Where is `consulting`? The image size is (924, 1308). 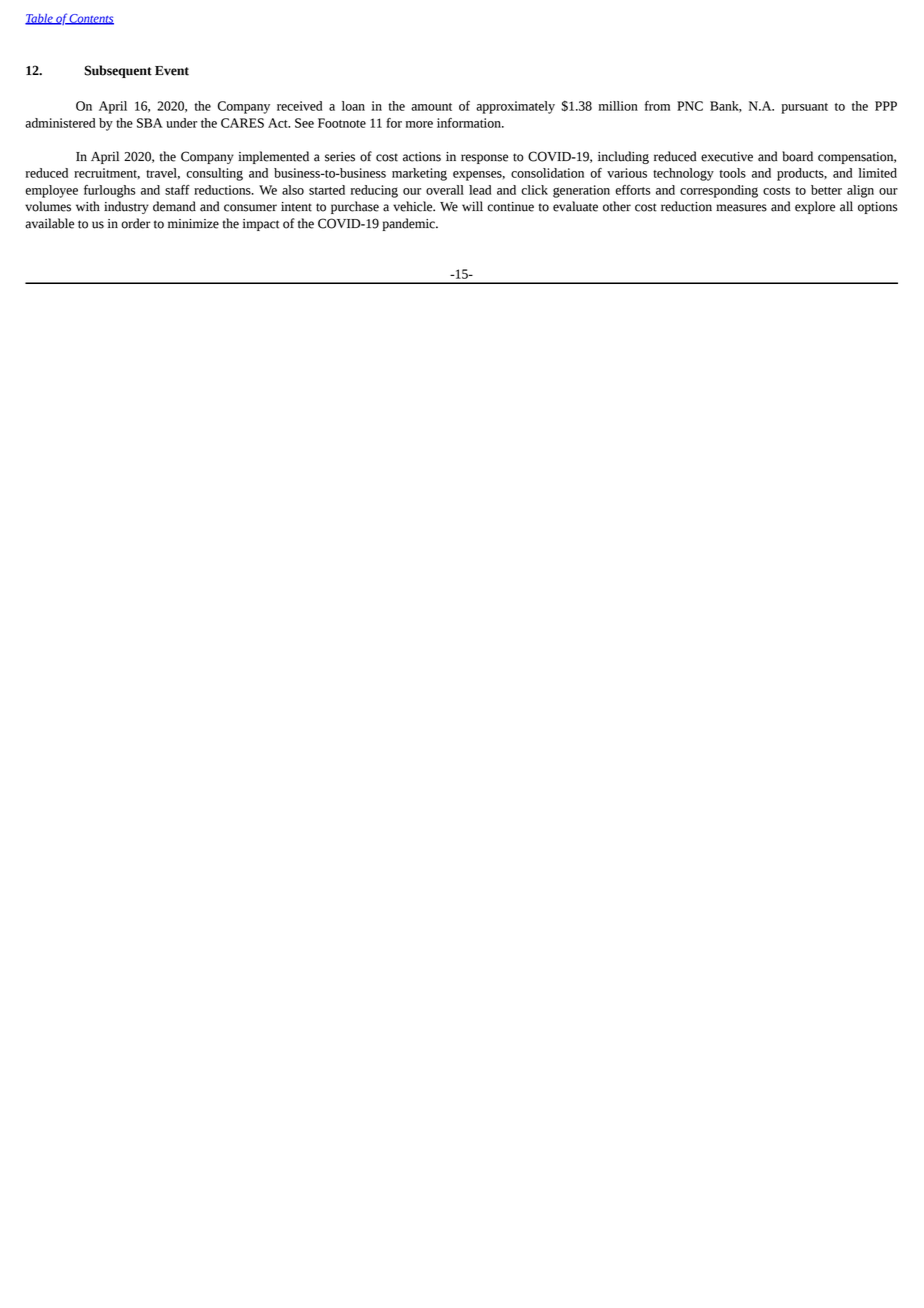 consulting is located at coordinates (214, 174).
